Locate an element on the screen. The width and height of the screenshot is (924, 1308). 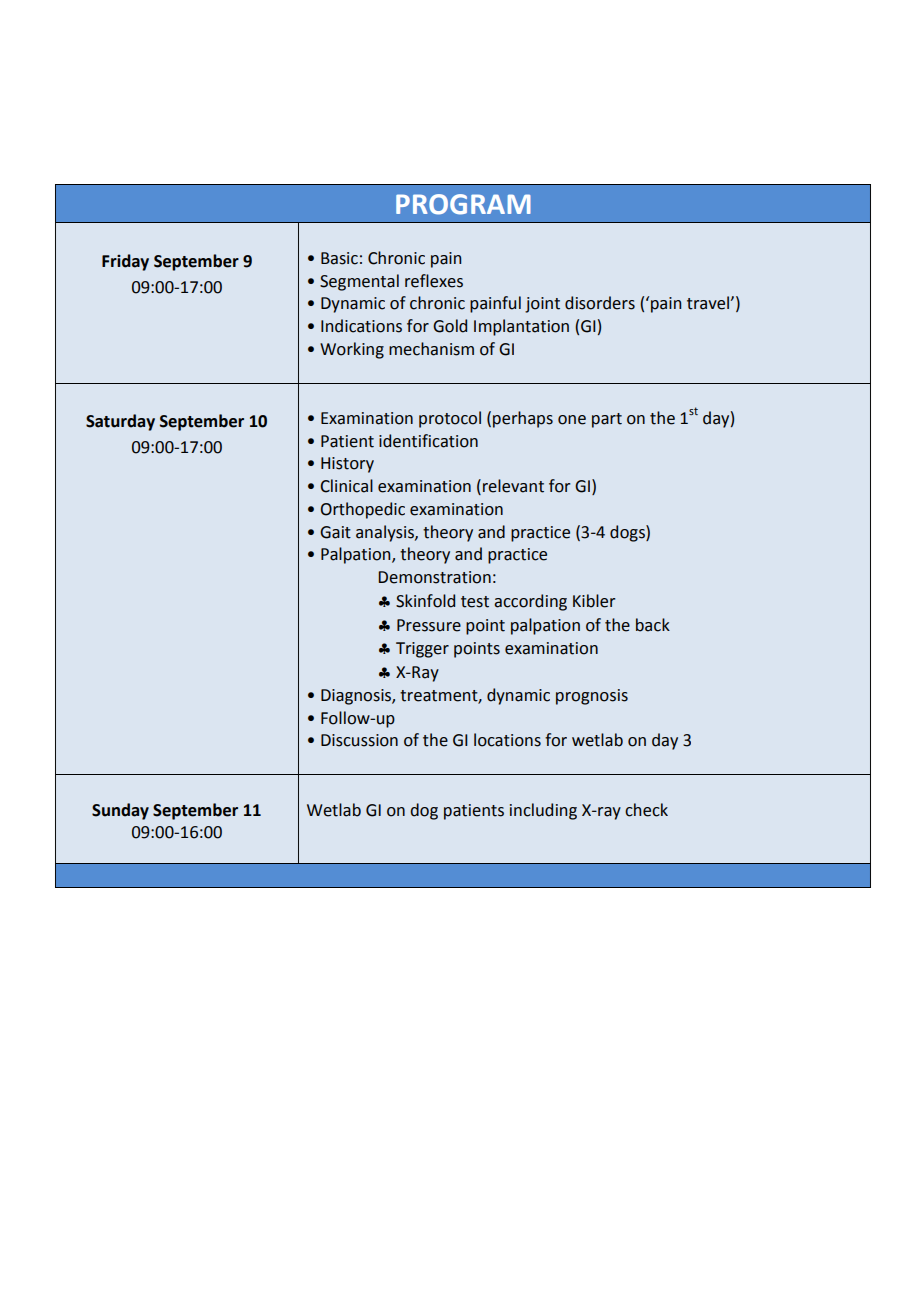
dogs is located at coordinates (628, 533).
